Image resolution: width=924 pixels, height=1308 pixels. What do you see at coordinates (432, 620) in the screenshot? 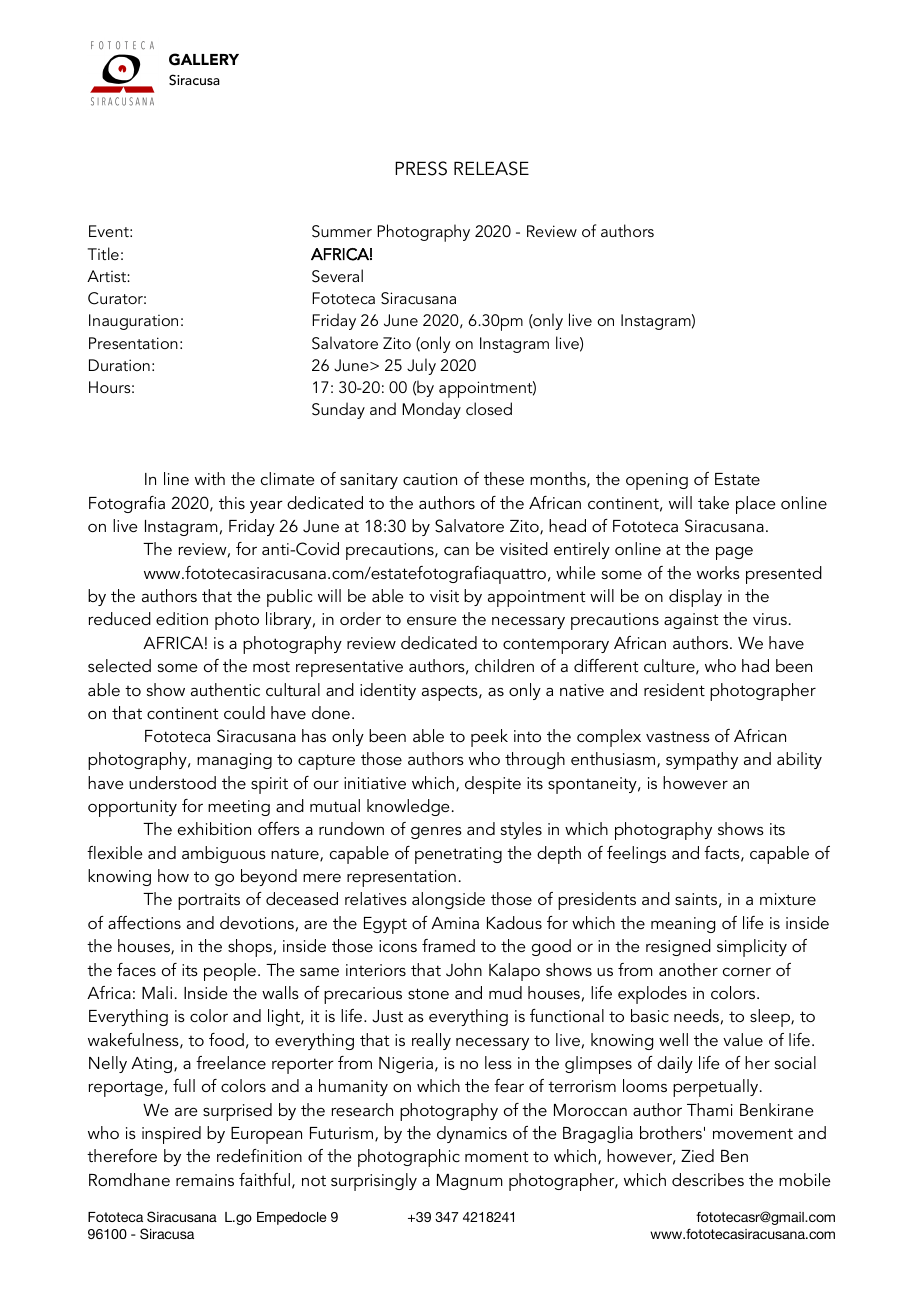
I see `ensure` at bounding box center [432, 620].
